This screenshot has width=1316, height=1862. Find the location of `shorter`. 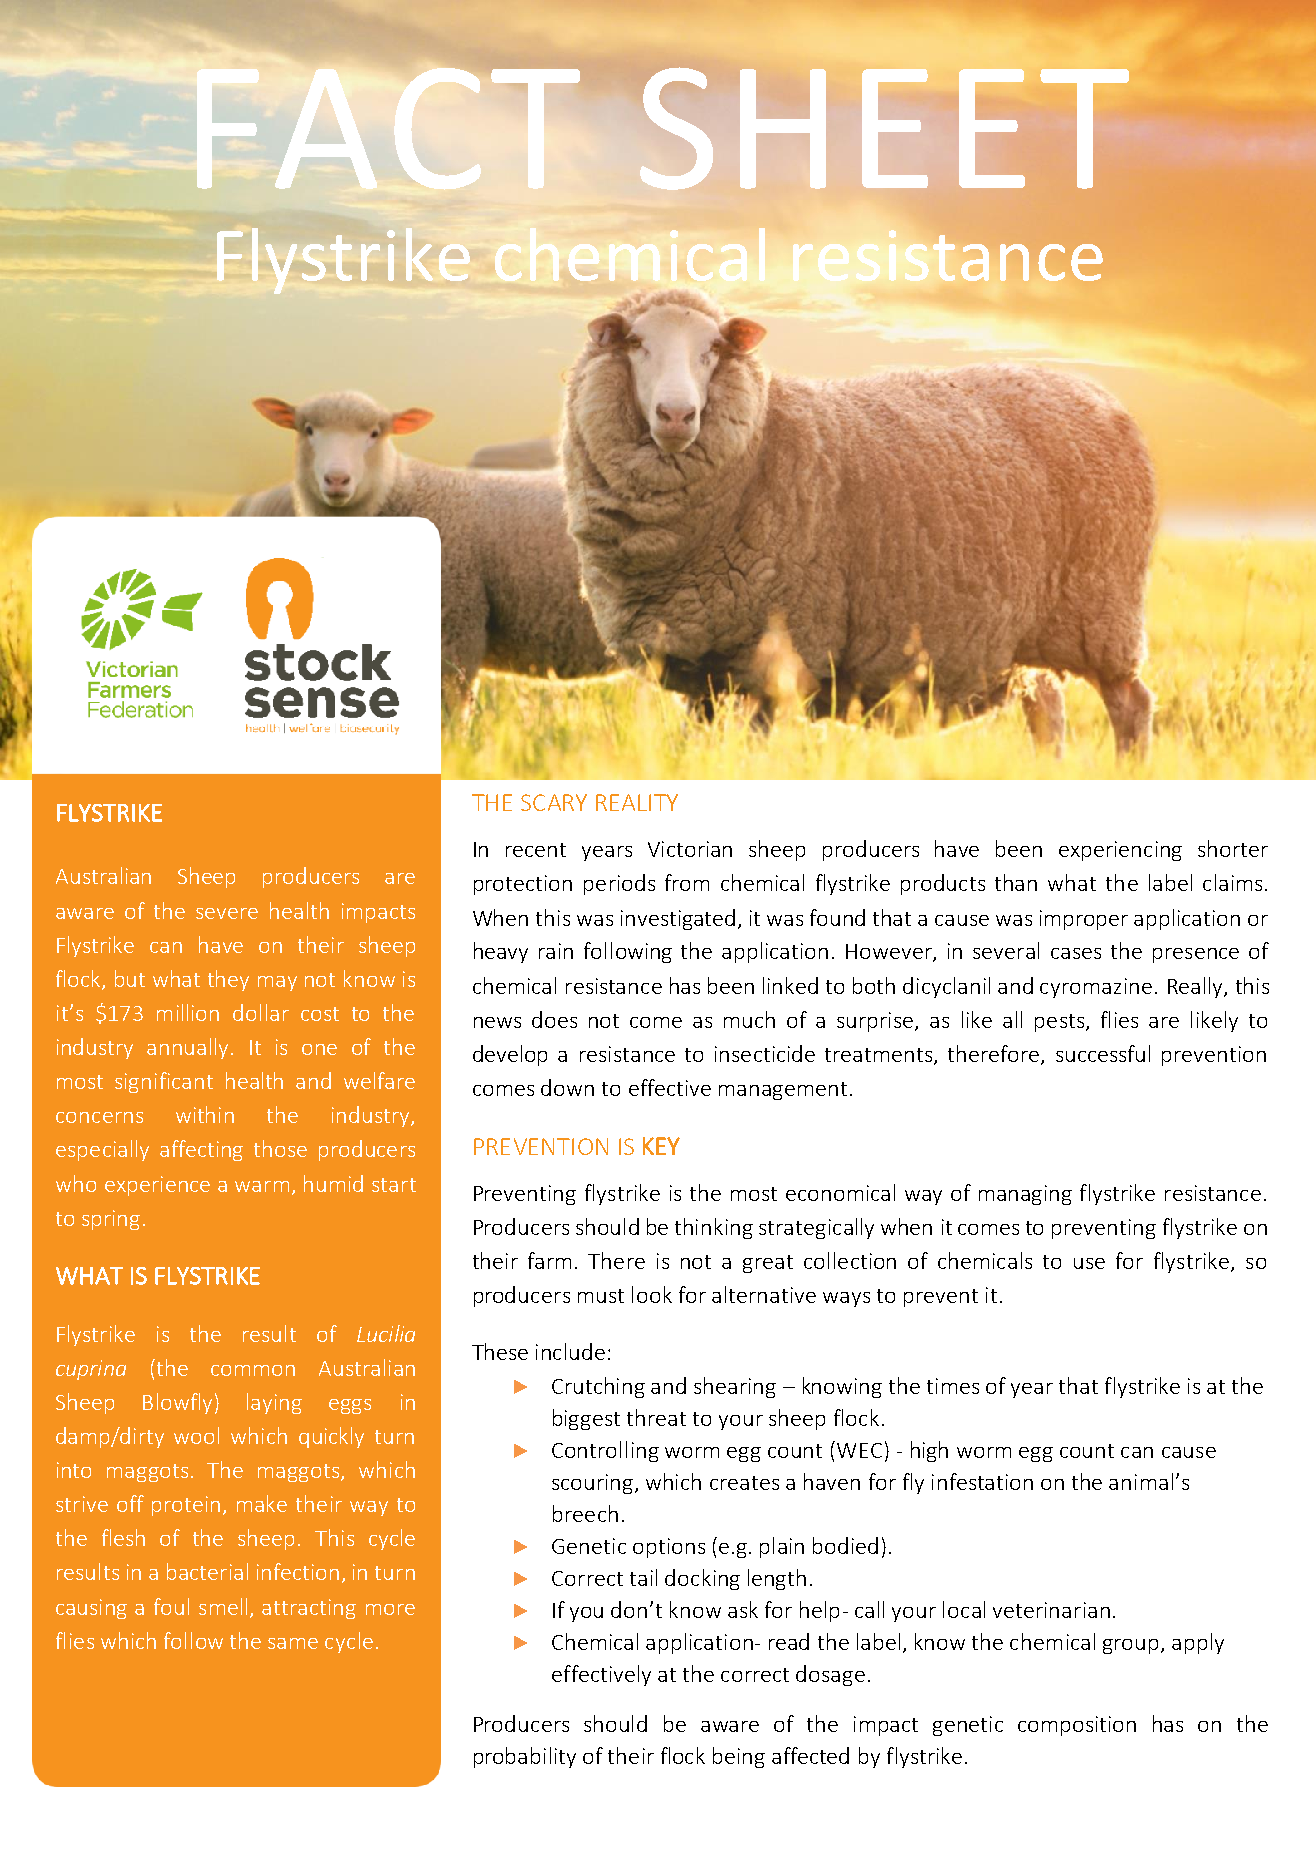

shorter is located at coordinates (1233, 848).
